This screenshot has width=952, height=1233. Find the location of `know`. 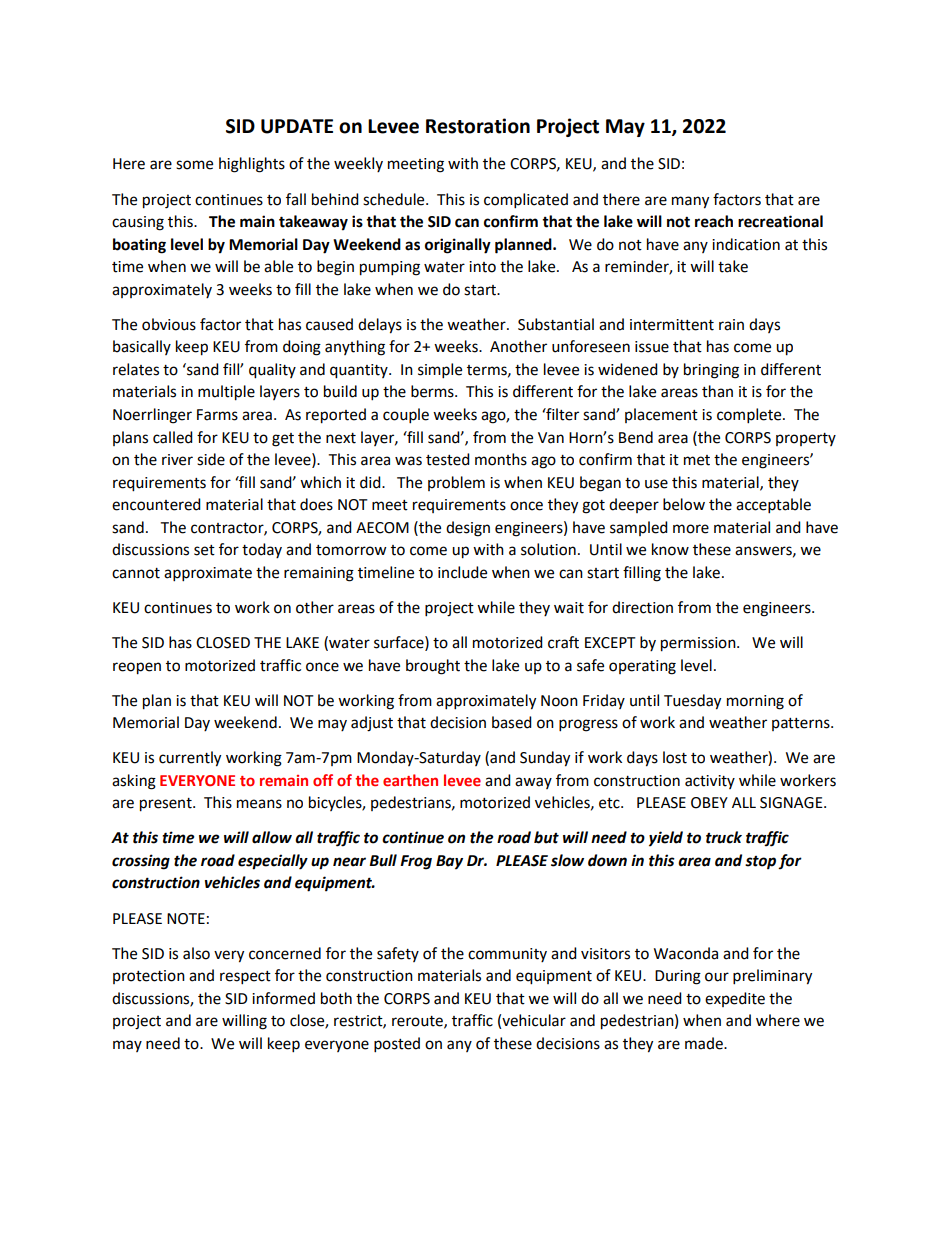

know is located at coordinates (670, 549).
